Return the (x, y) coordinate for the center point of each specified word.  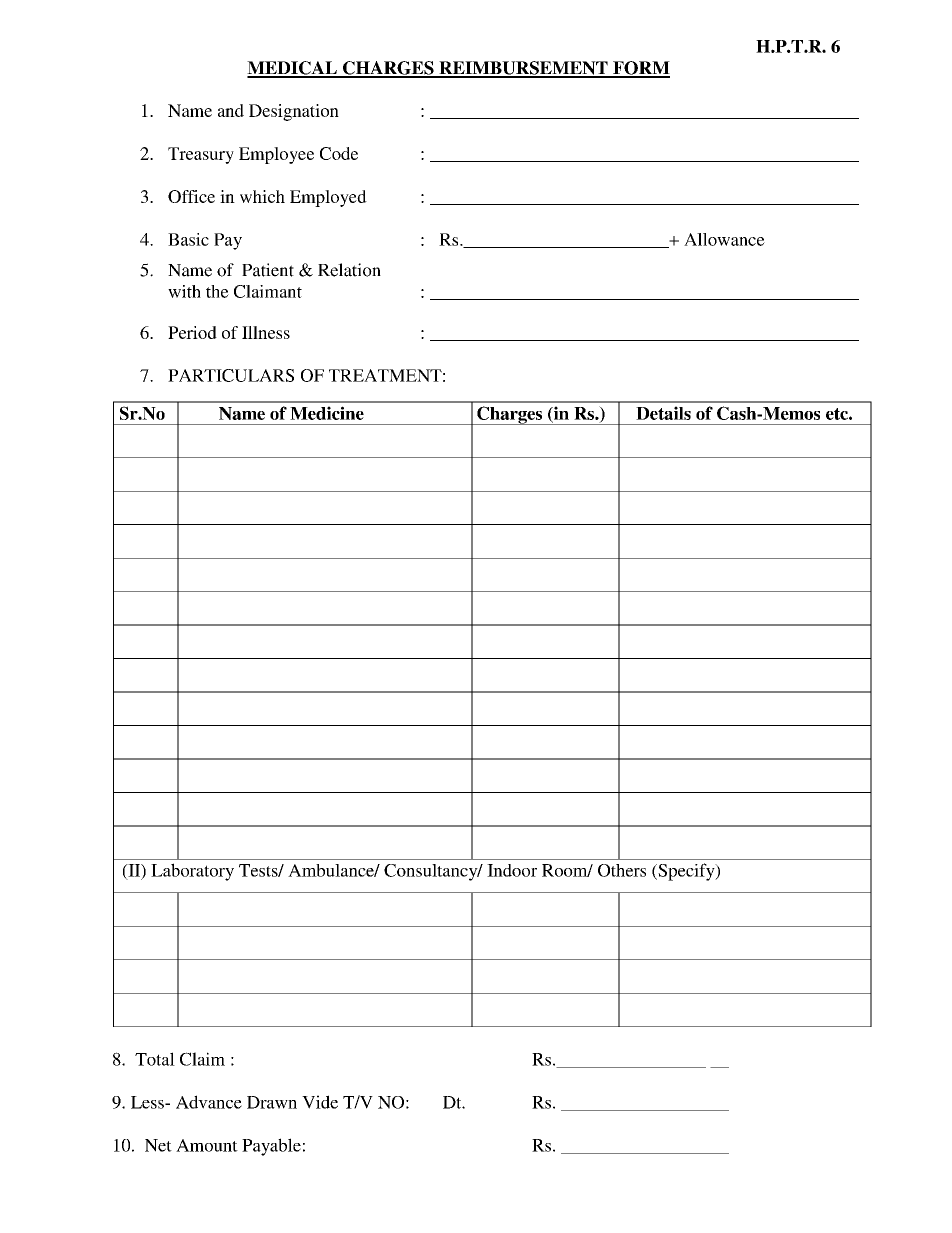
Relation (349, 270)
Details (663, 413)
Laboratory (192, 872)
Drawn (272, 1102)
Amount (207, 1145)
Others (622, 870)
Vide (320, 1102)
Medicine (327, 413)
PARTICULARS (231, 375)
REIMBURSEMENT (523, 69)
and (231, 110)
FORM (640, 69)
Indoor (512, 870)
